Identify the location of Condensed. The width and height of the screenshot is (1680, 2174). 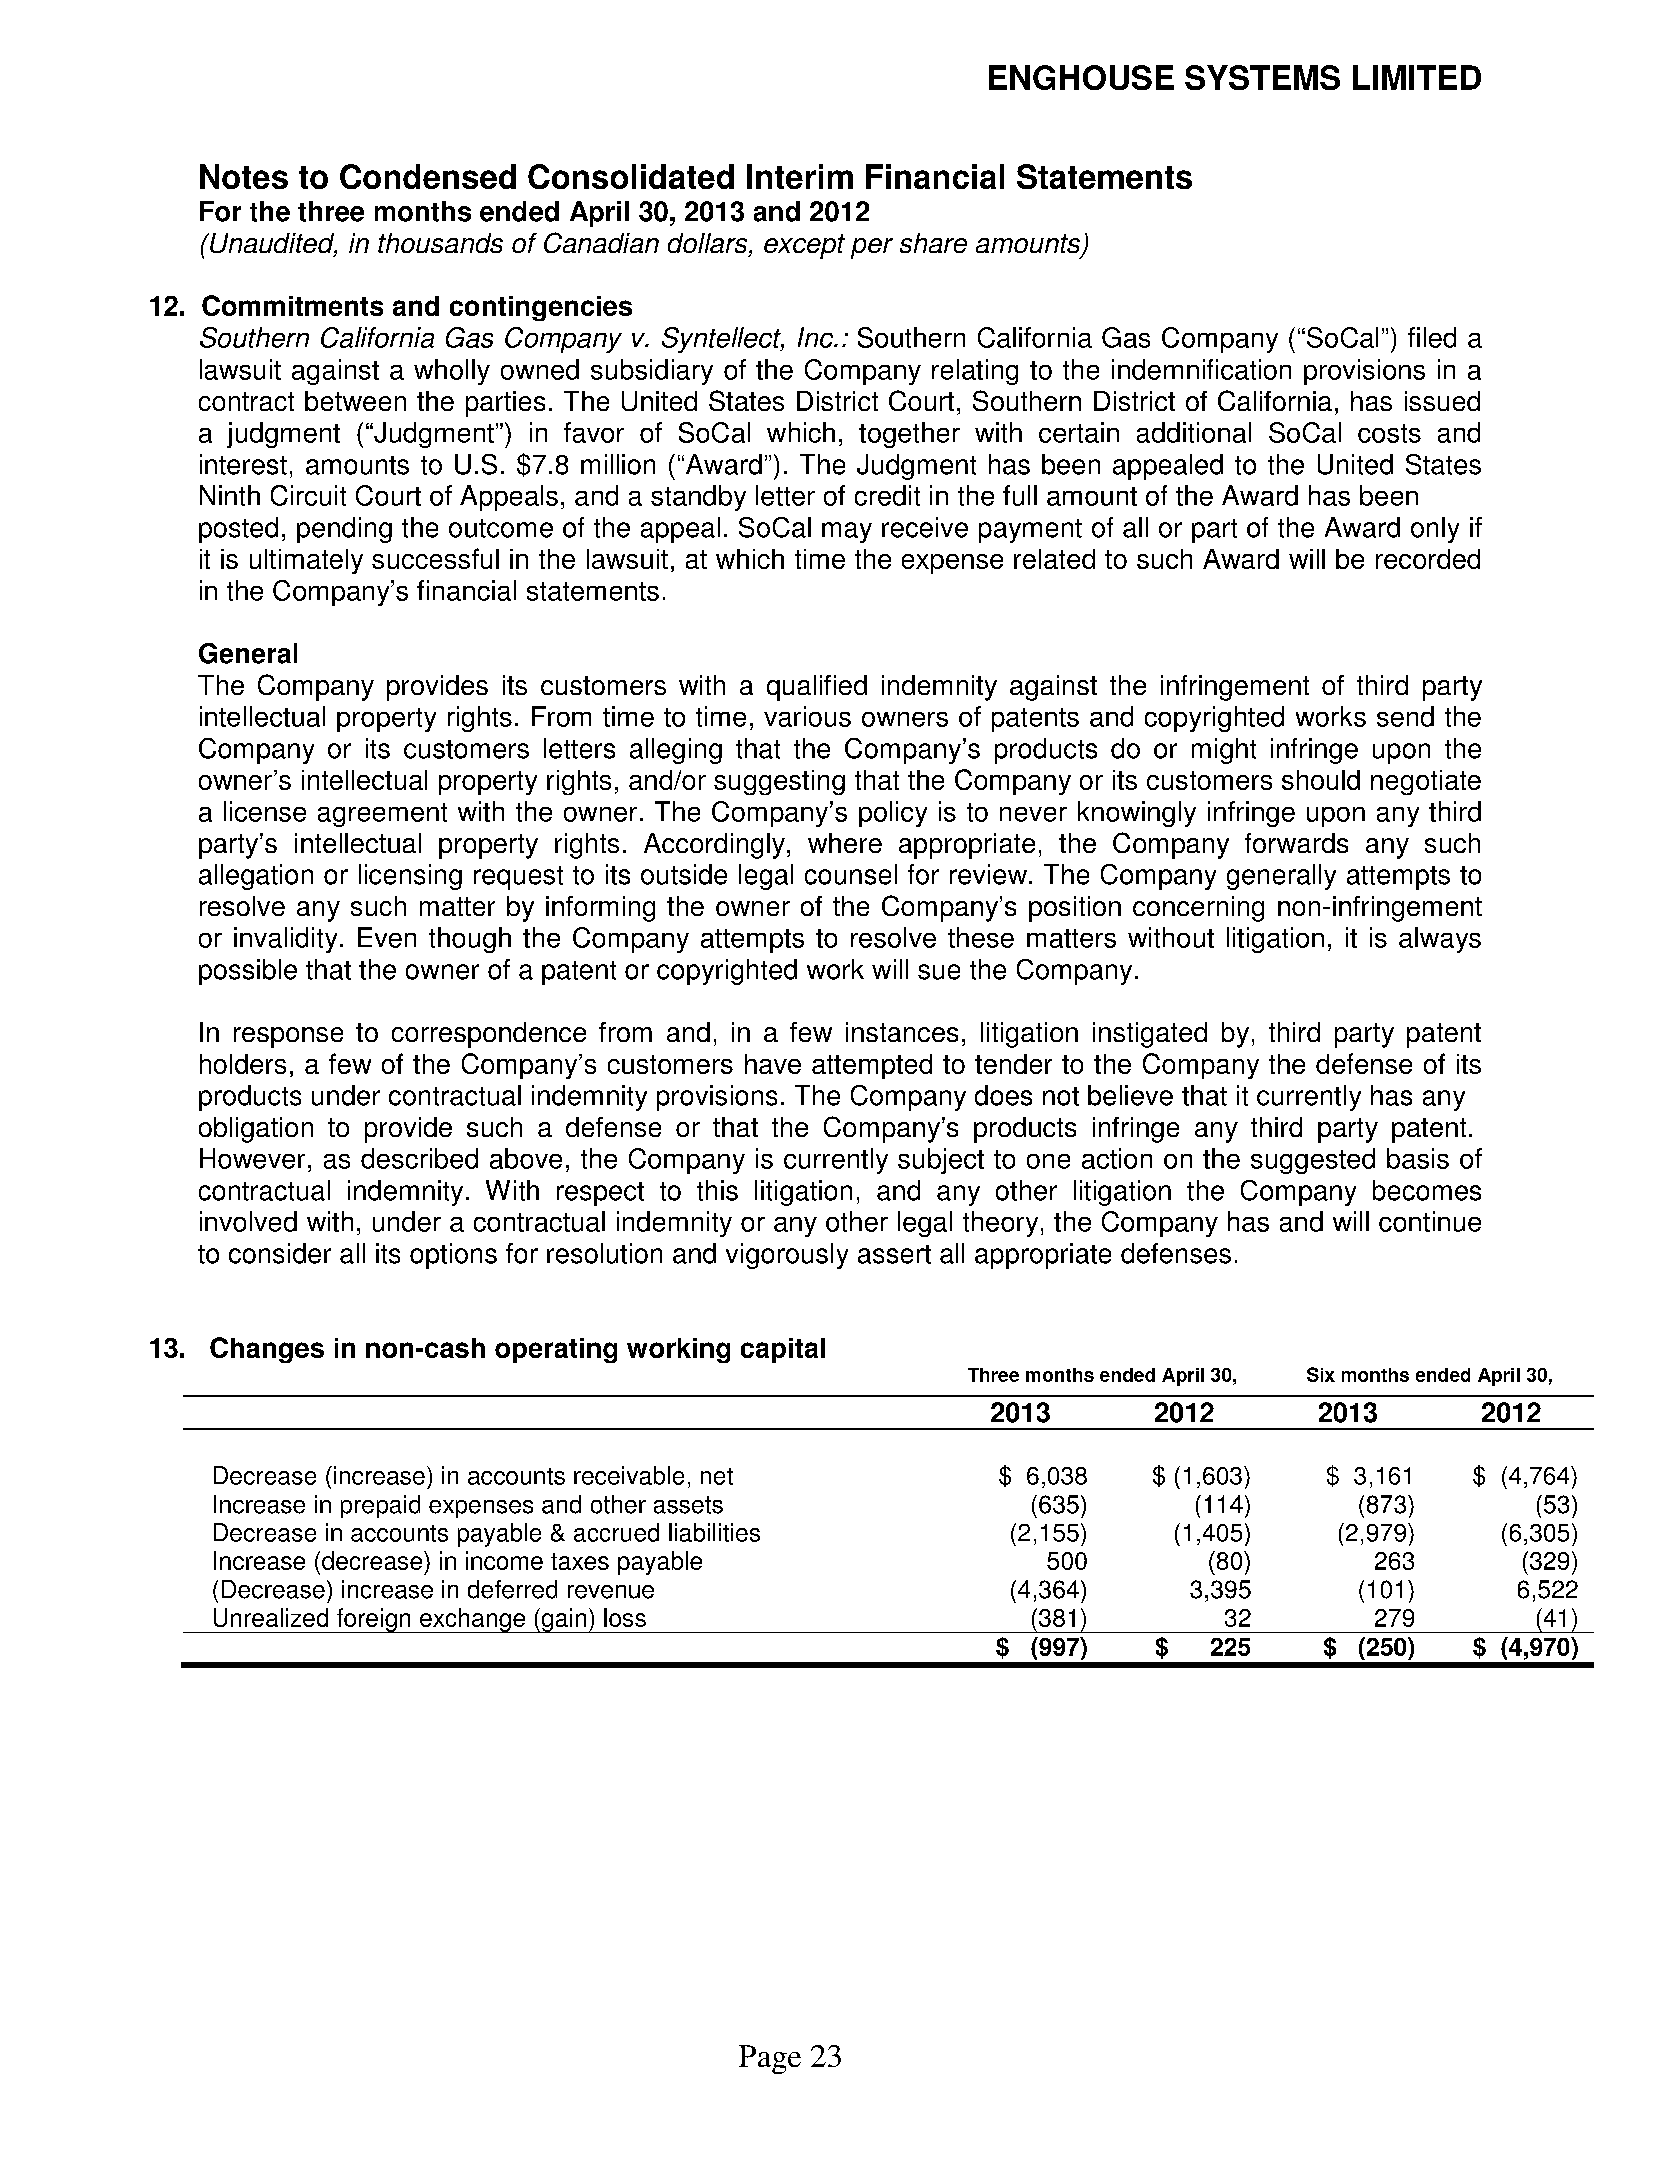
(428, 176).
